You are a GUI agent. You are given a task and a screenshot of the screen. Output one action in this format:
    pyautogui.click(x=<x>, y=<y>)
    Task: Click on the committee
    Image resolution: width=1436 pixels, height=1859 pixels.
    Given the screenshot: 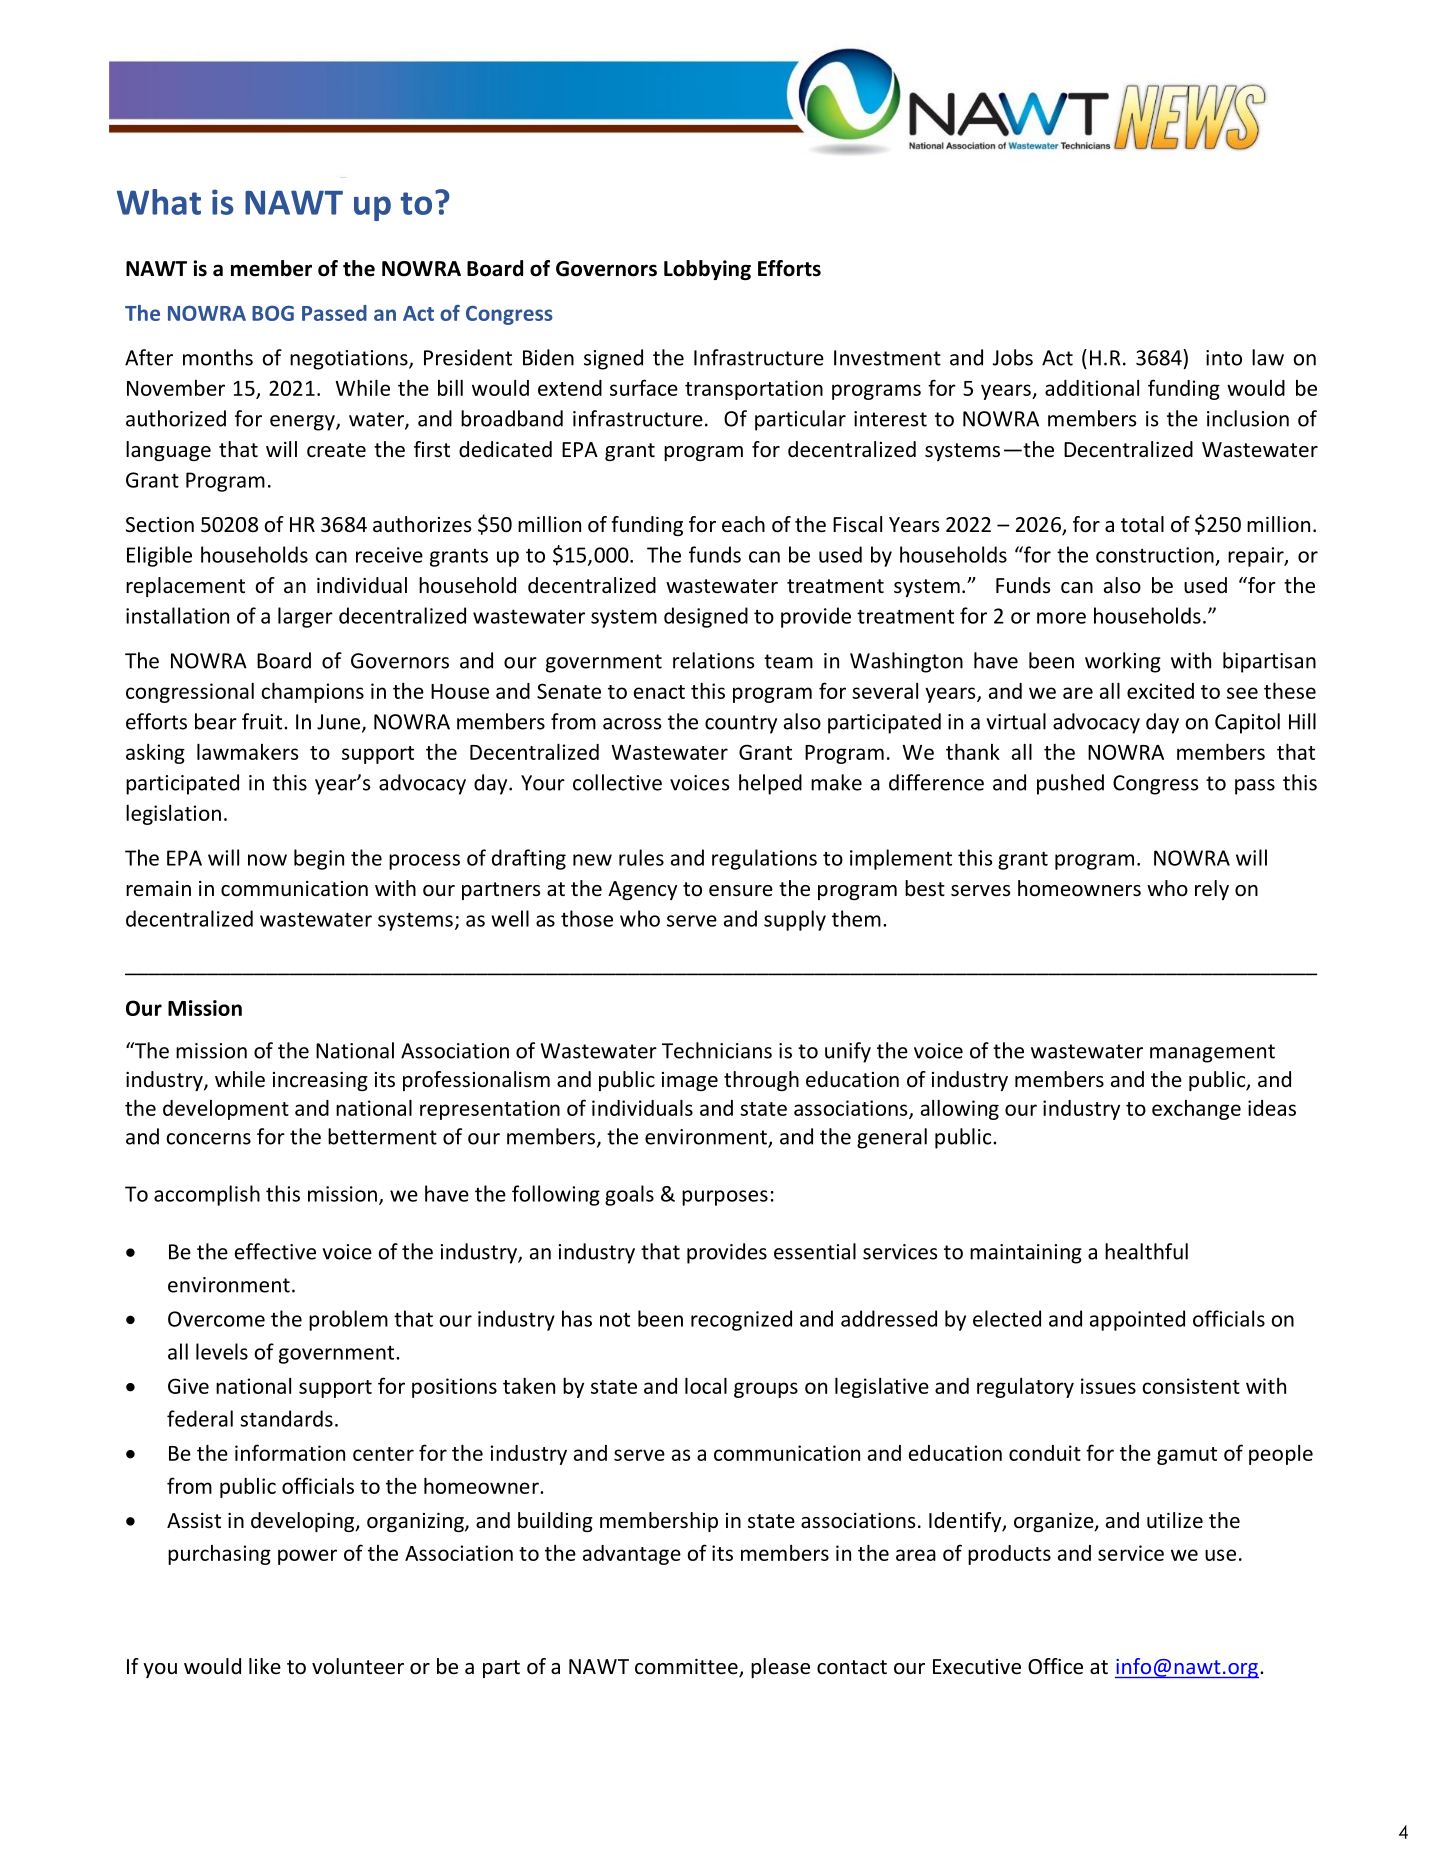 What is the action you would take?
    pyautogui.click(x=687, y=1668)
